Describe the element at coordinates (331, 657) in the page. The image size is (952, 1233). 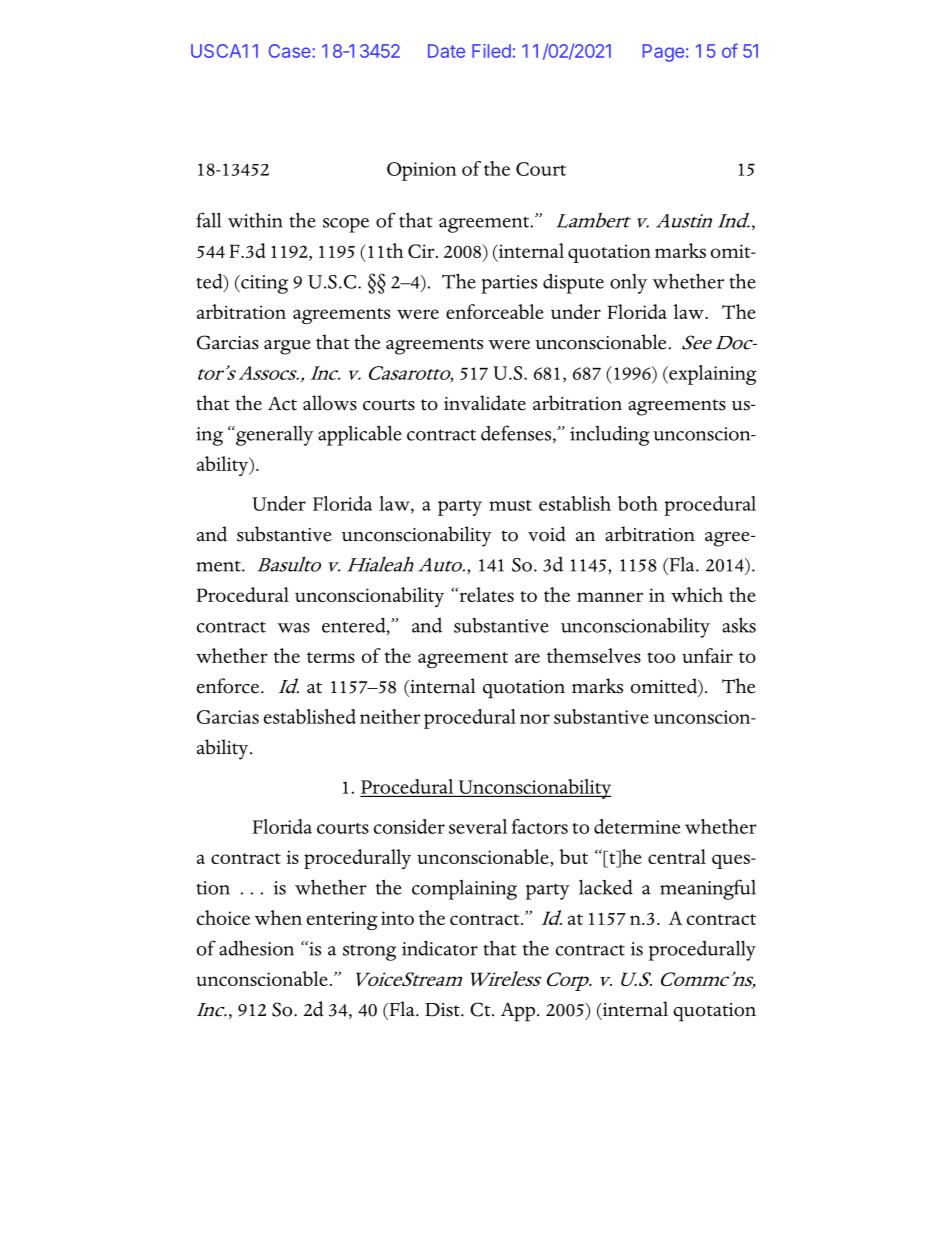
I see `terms` at that location.
